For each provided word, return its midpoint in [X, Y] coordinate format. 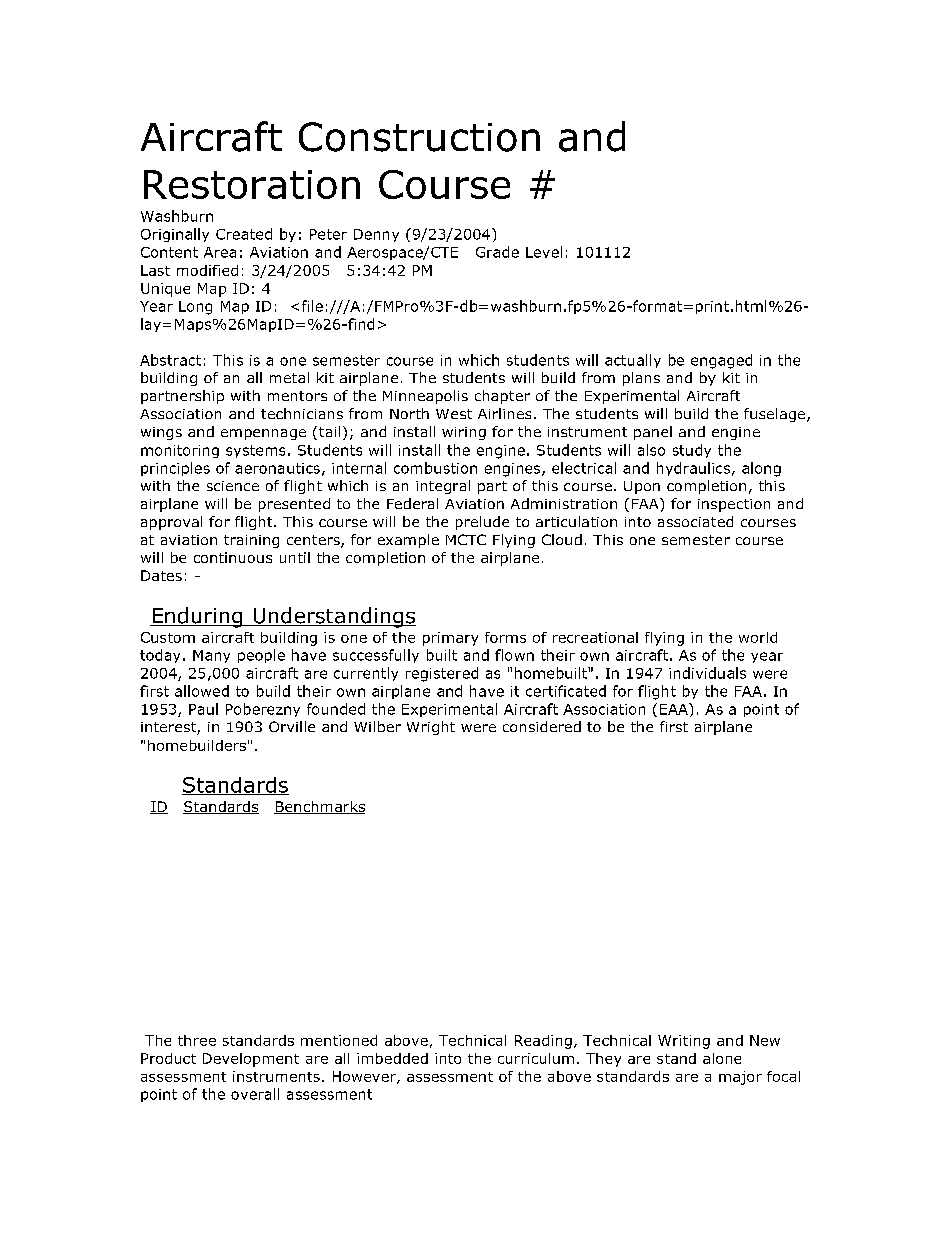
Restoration [252, 184]
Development [251, 1060]
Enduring [197, 617]
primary [450, 639]
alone [722, 1058]
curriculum [536, 1058]
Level [544, 252]
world [758, 637]
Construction [419, 137]
